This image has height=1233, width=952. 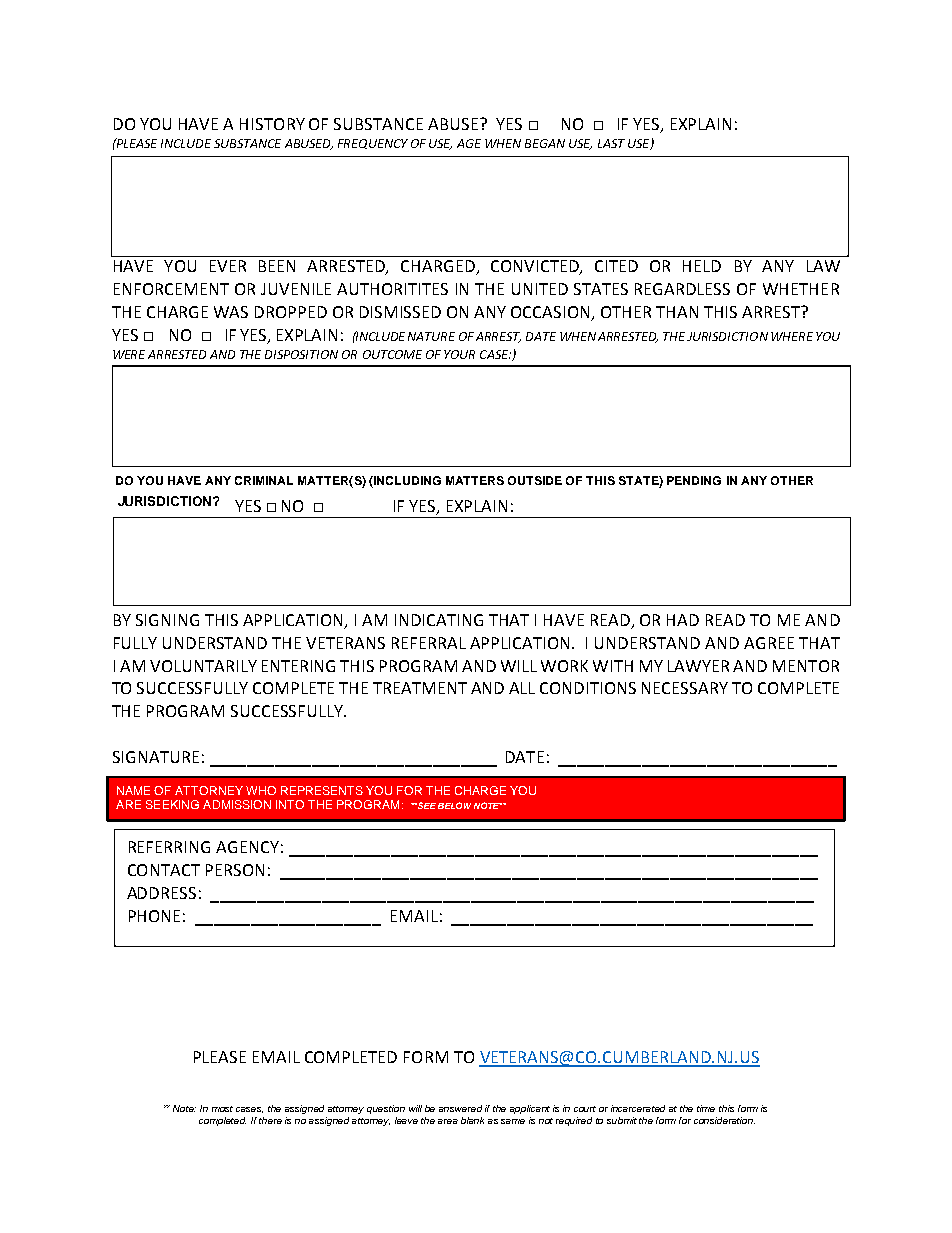 I want to click on ADMISSION, so click(x=237, y=804).
